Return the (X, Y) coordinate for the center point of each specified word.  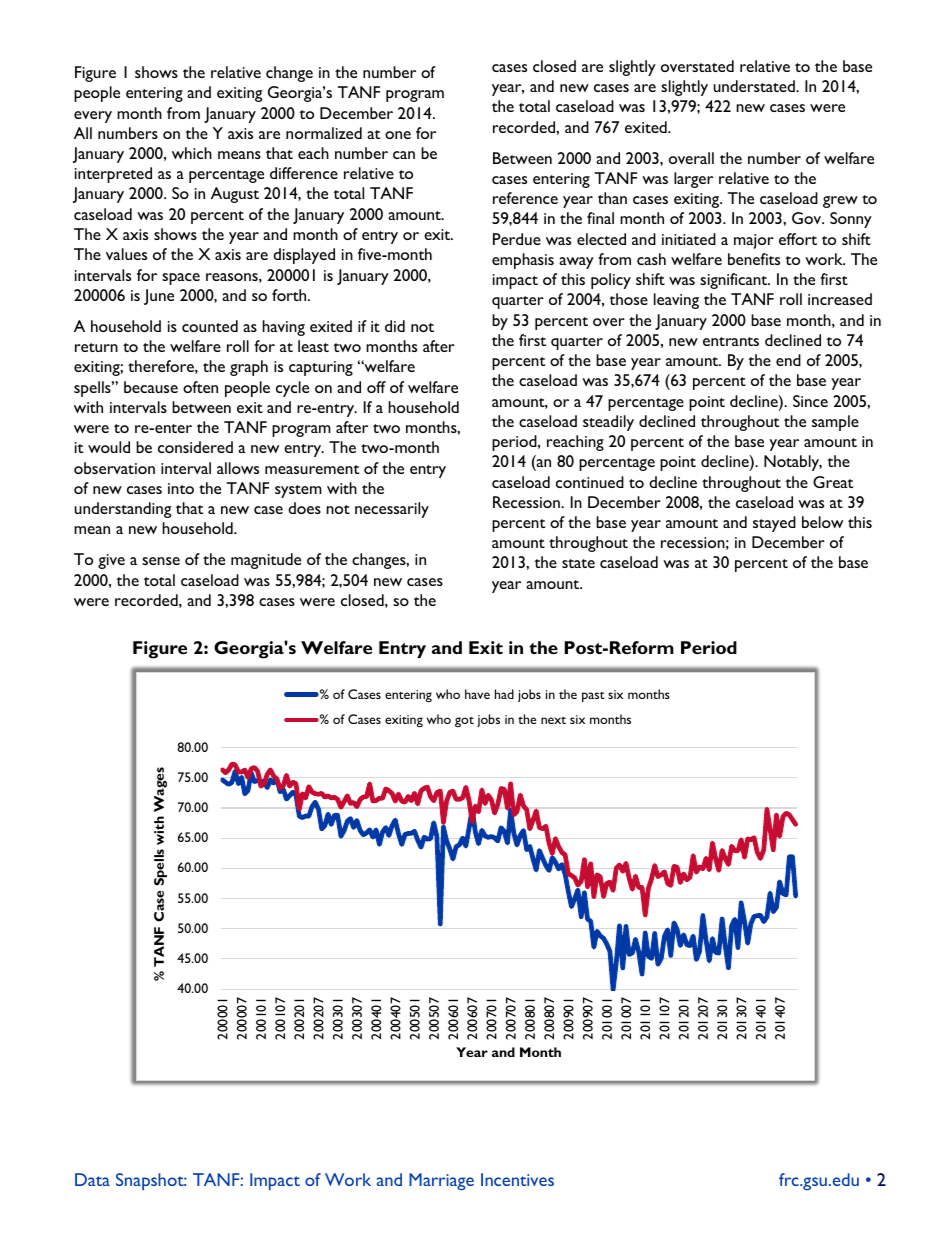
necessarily (392, 510)
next (553, 720)
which (192, 153)
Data (92, 1179)
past (593, 697)
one (398, 135)
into (181, 488)
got (464, 722)
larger (693, 180)
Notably (793, 463)
